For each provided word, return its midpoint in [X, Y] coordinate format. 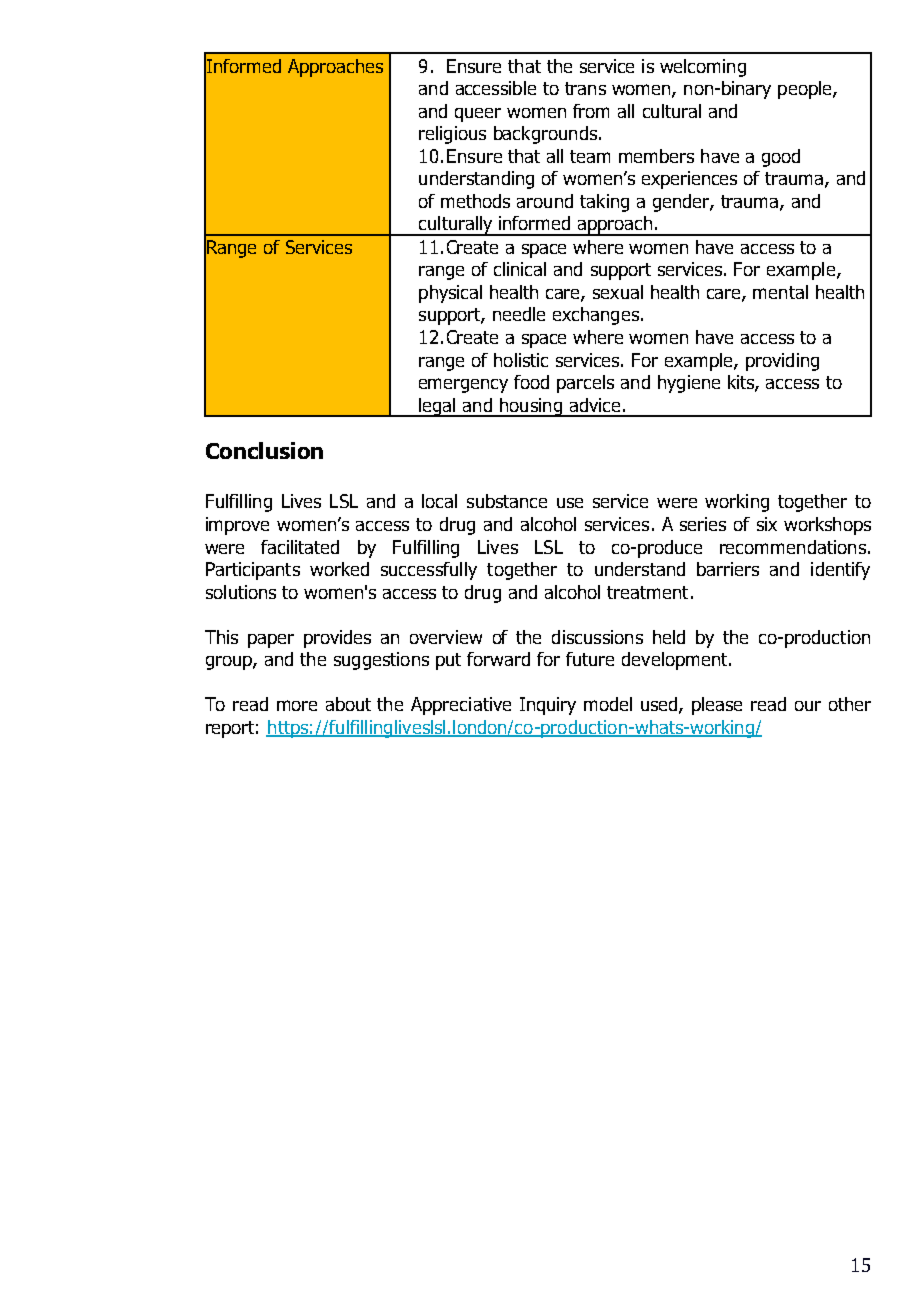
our [808, 706]
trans [585, 88]
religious [452, 135]
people [806, 90]
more [297, 705]
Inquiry [548, 706]
